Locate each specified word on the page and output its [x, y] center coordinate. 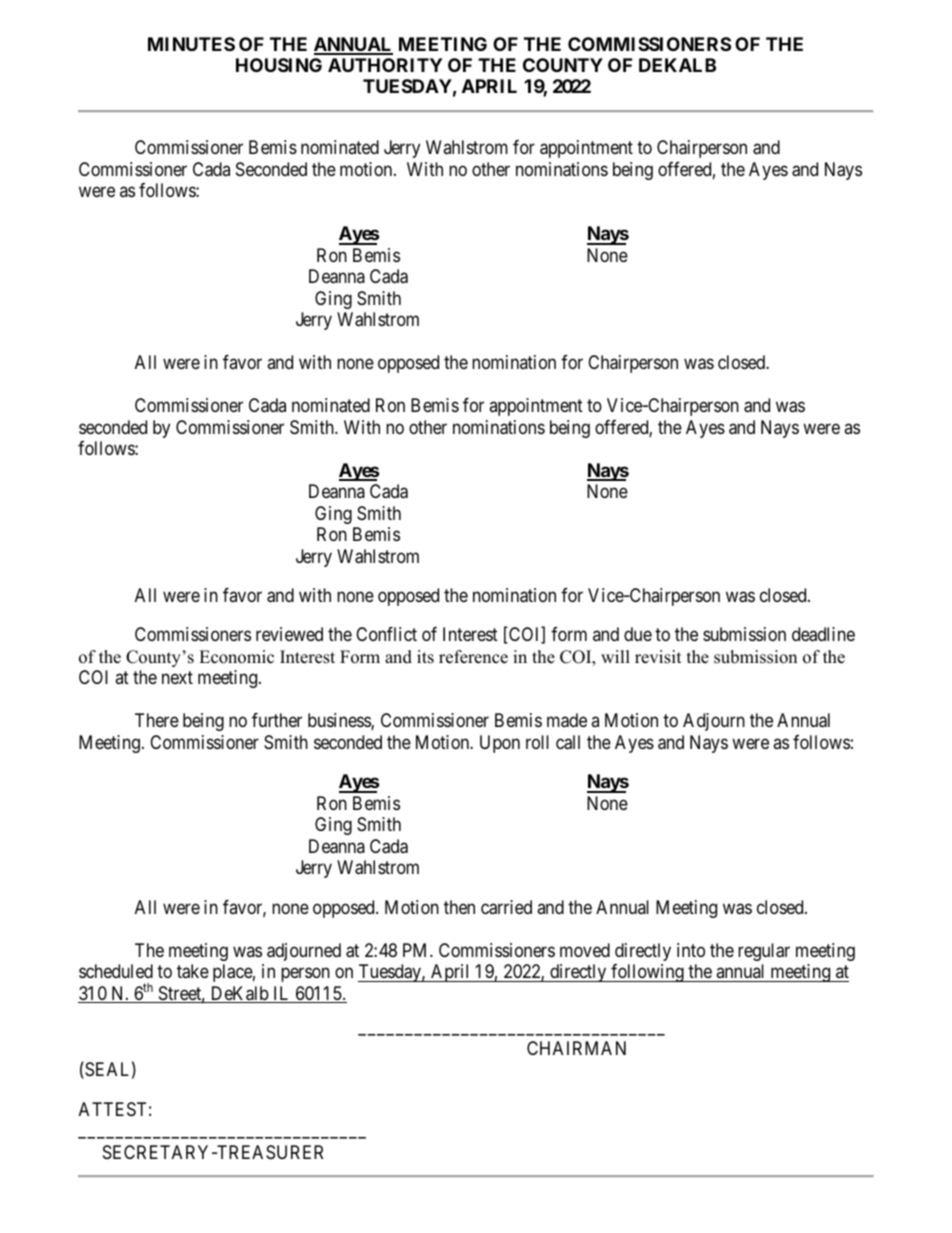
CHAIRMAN [576, 1048]
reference [473, 657]
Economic [236, 657]
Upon [500, 744]
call [568, 742]
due [638, 634]
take [193, 971]
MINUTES [191, 44]
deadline [823, 634]
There [157, 720]
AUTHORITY [385, 65]
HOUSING [279, 65]
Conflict [386, 634]
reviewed [289, 634]
